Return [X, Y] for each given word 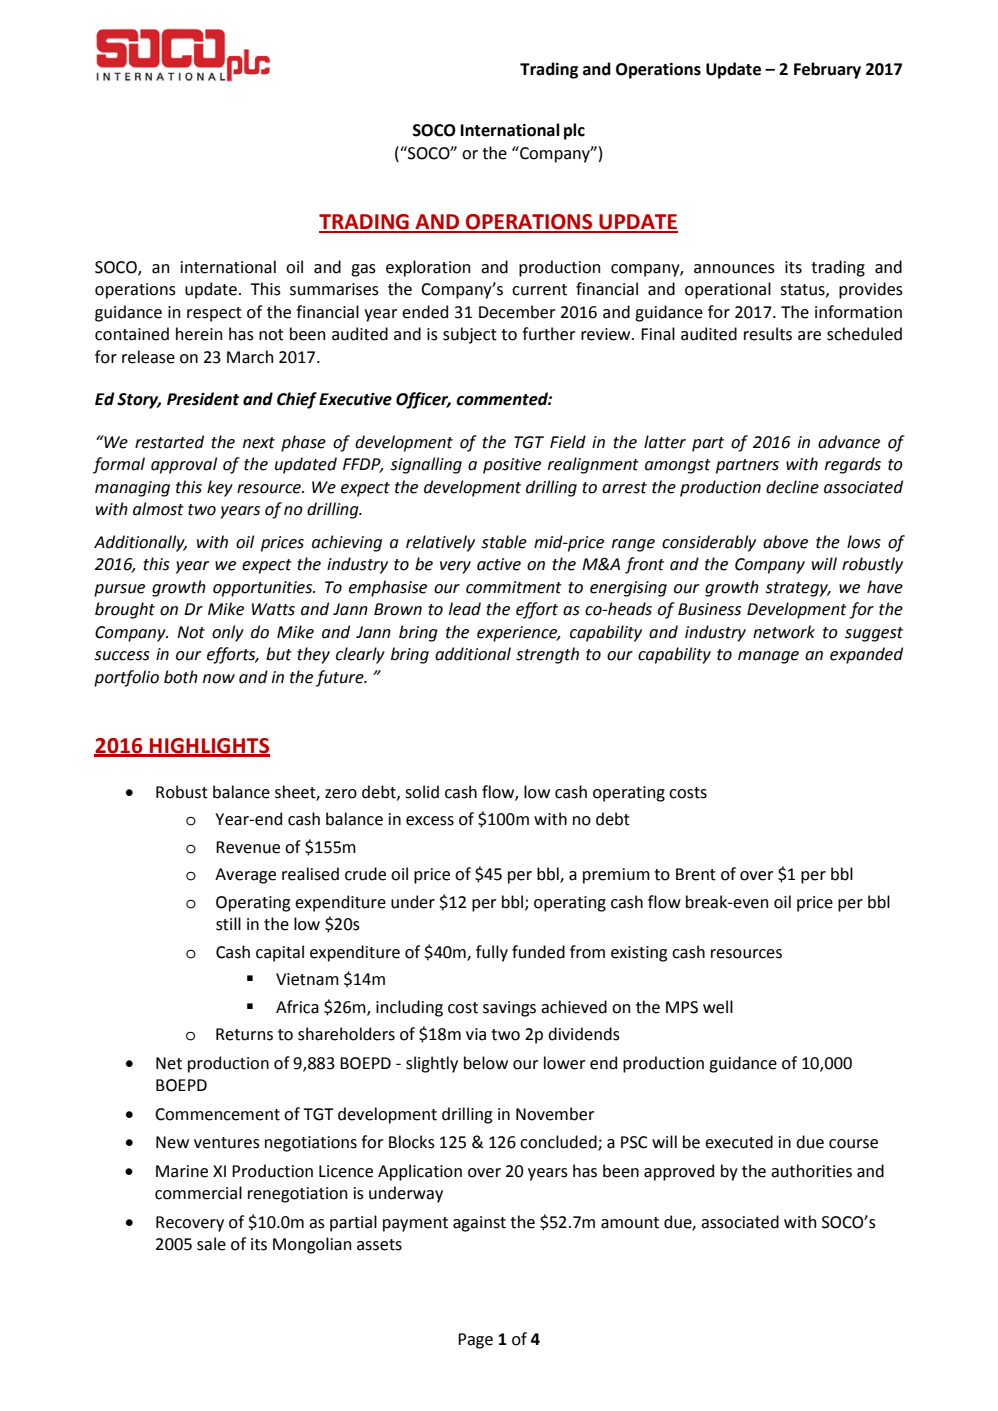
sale [211, 1244]
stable [504, 542]
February [827, 70]
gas [363, 270]
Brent [696, 874]
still [228, 924]
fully [492, 953]
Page [475, 1341]
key [220, 488]
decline [792, 487]
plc [574, 131]
